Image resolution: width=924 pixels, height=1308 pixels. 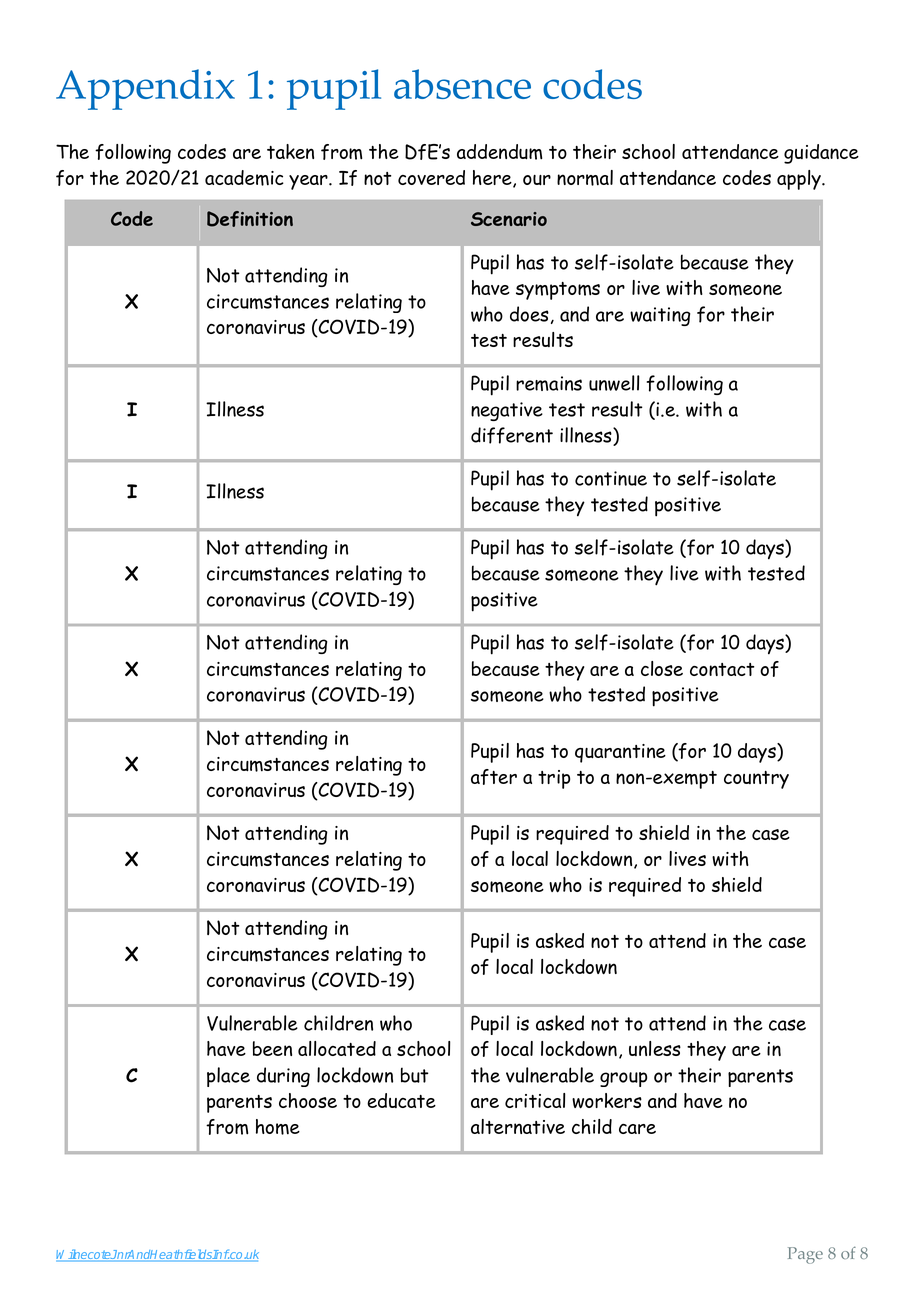 What do you see at coordinates (499, 152) in the page?
I see `addendum` at bounding box center [499, 152].
